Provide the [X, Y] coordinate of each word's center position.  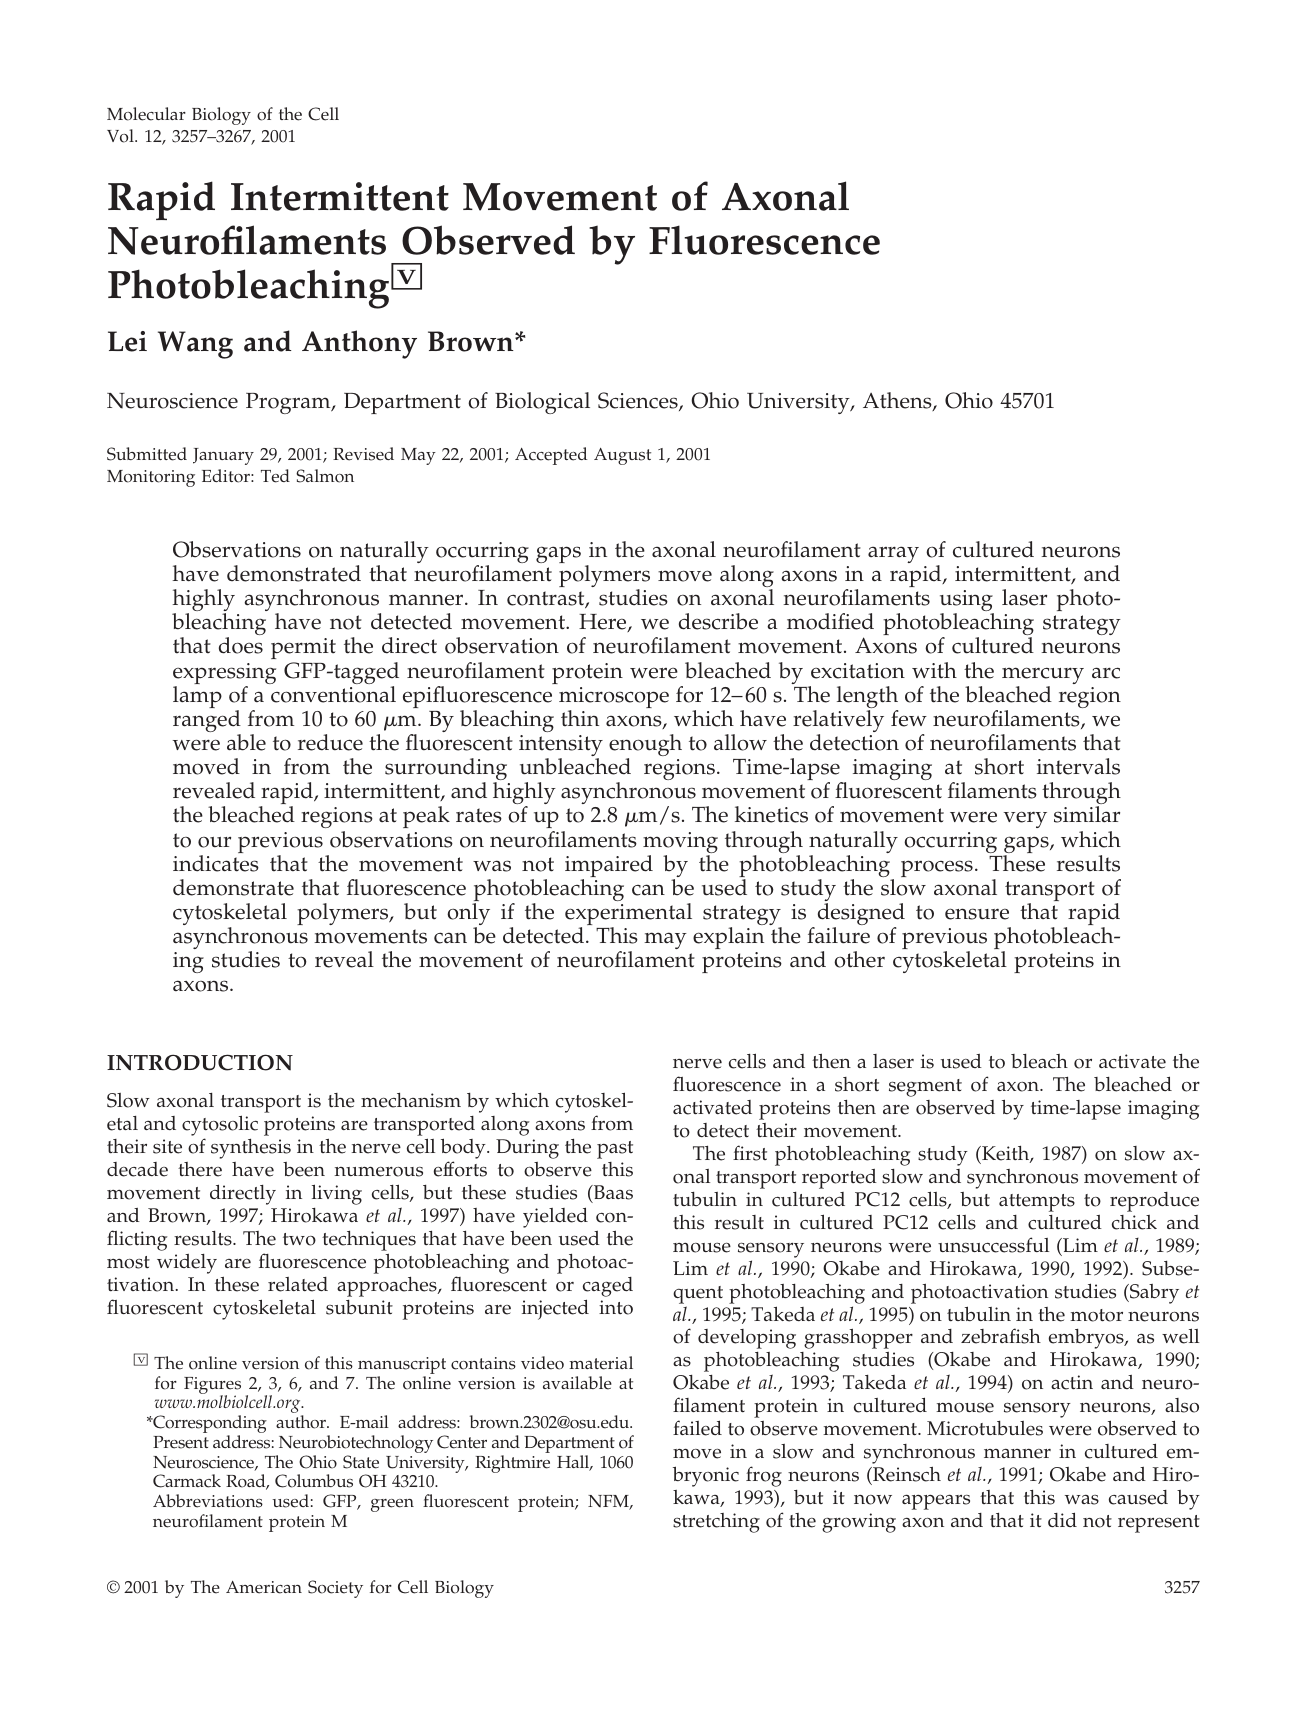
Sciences [639, 401]
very [1025, 819]
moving [680, 844]
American [264, 1587]
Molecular [146, 114]
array [893, 554]
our [214, 842]
